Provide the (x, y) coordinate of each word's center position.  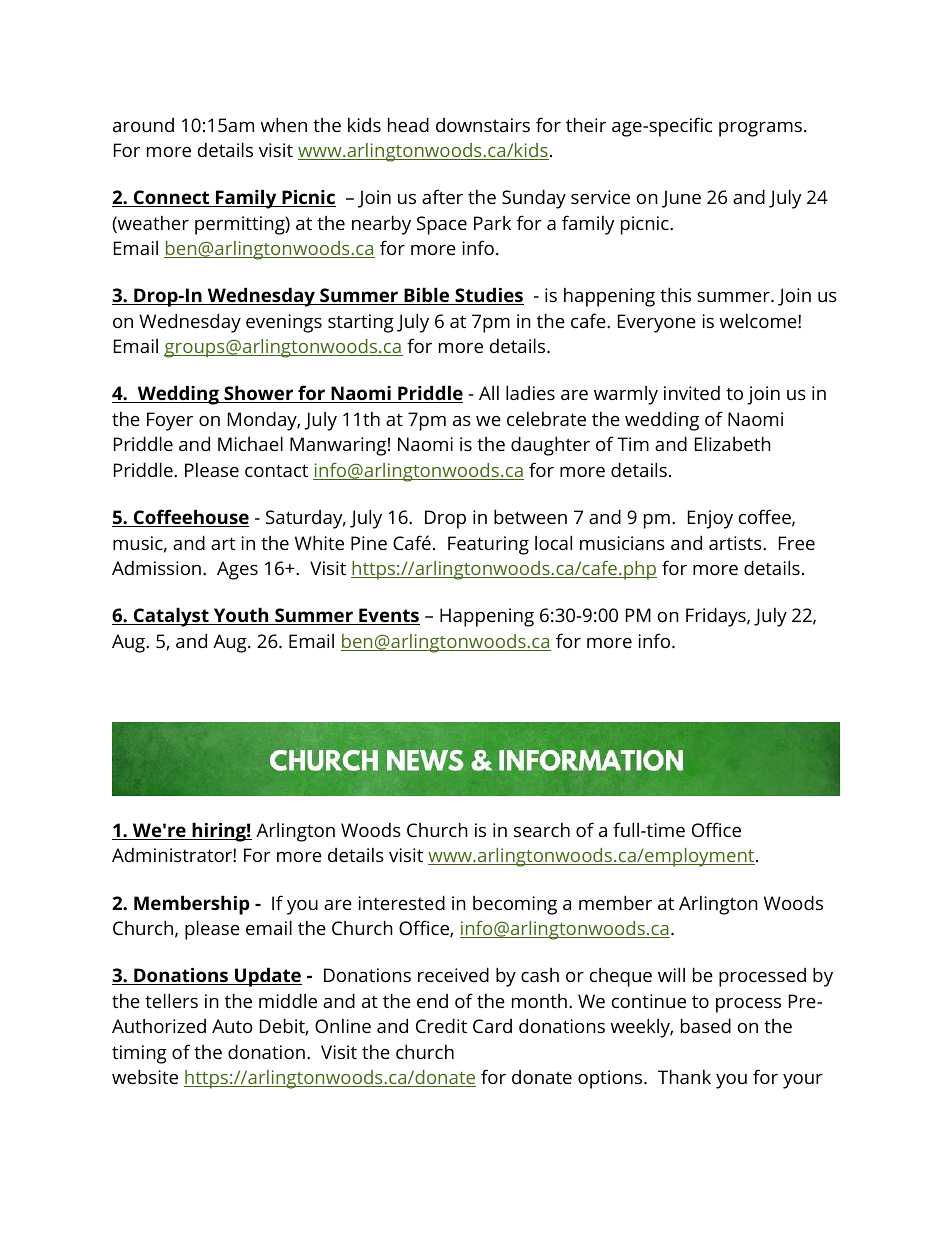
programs (760, 129)
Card (492, 1026)
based (706, 1025)
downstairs (483, 125)
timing (139, 1054)
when (284, 124)
